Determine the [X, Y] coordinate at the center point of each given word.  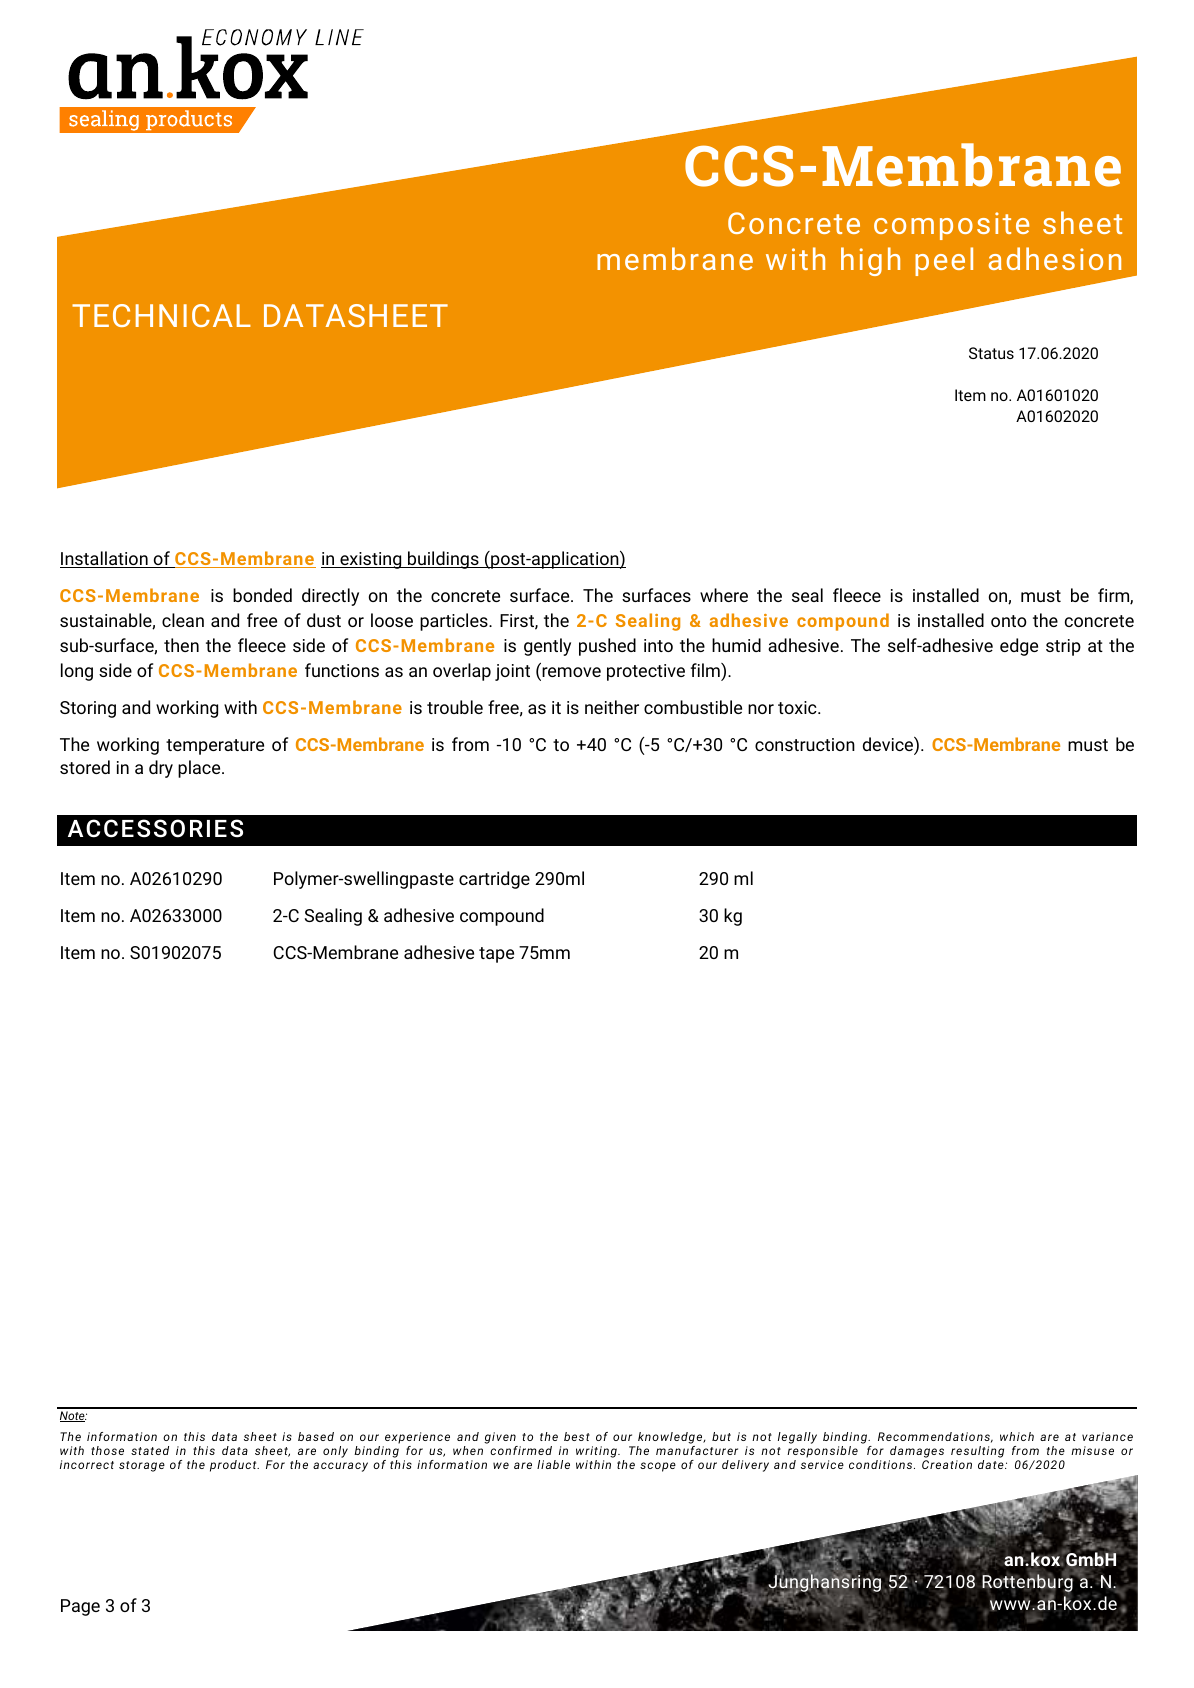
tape [496, 955]
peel [944, 261]
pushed [607, 647]
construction [805, 744]
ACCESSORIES [155, 828]
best [577, 1436]
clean [183, 620]
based [316, 1436]
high [870, 261]
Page [80, 1607]
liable [553, 1464]
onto [1009, 621]
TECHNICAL [161, 315]
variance [1107, 1436]
